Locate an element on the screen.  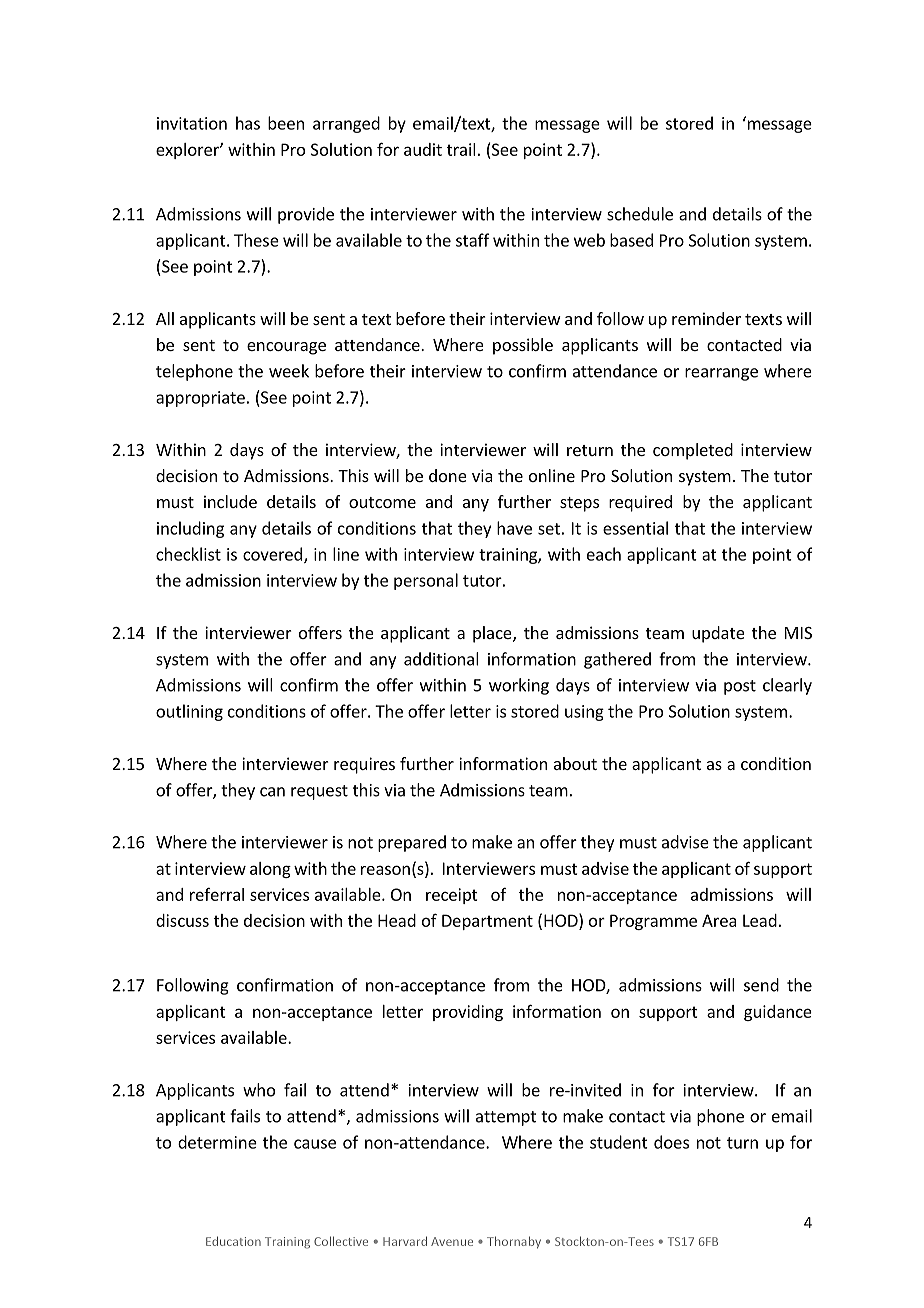
schedule is located at coordinates (640, 214).
